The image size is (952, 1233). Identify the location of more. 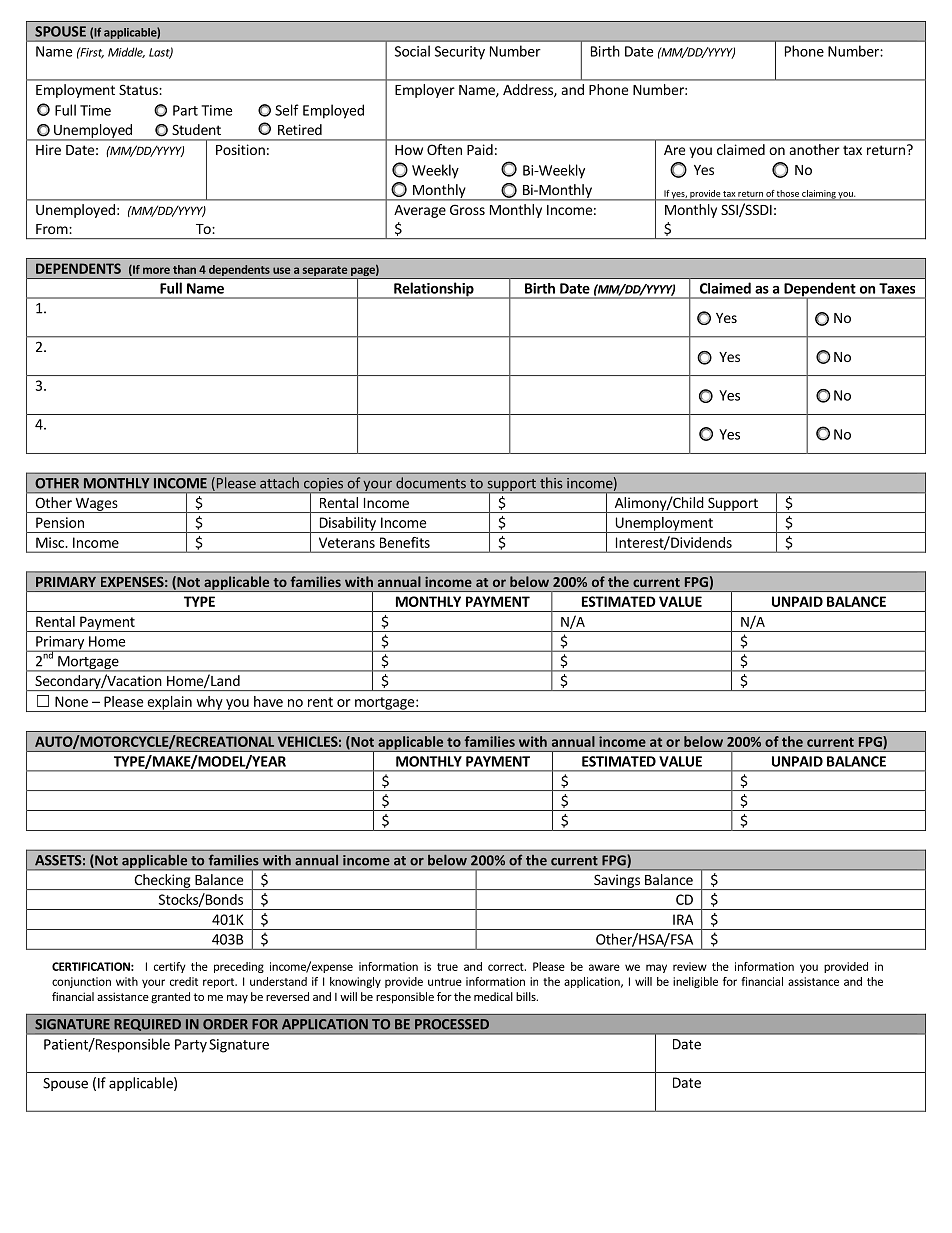
(156, 270).
